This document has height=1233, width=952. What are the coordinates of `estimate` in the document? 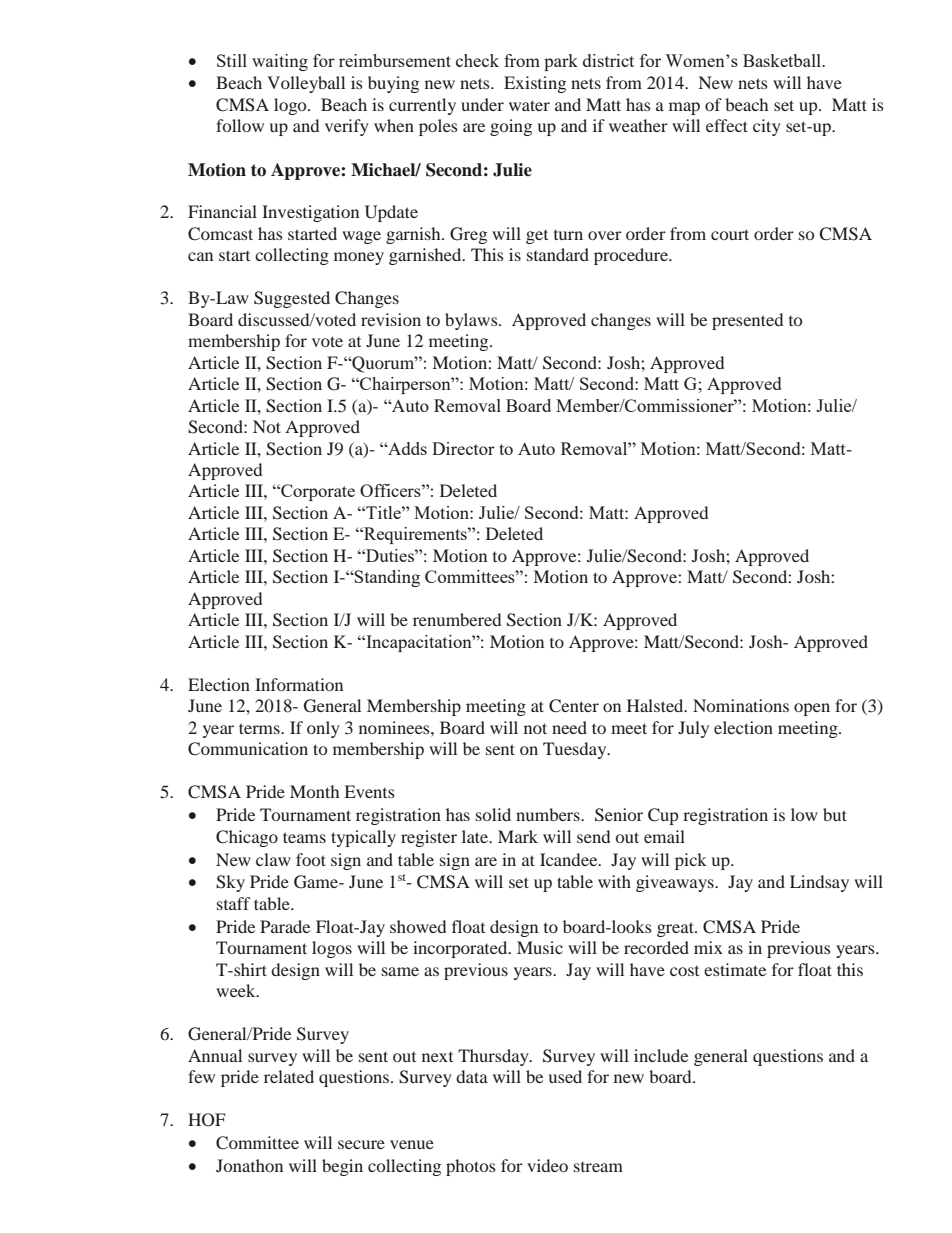 It's located at (735, 969).
